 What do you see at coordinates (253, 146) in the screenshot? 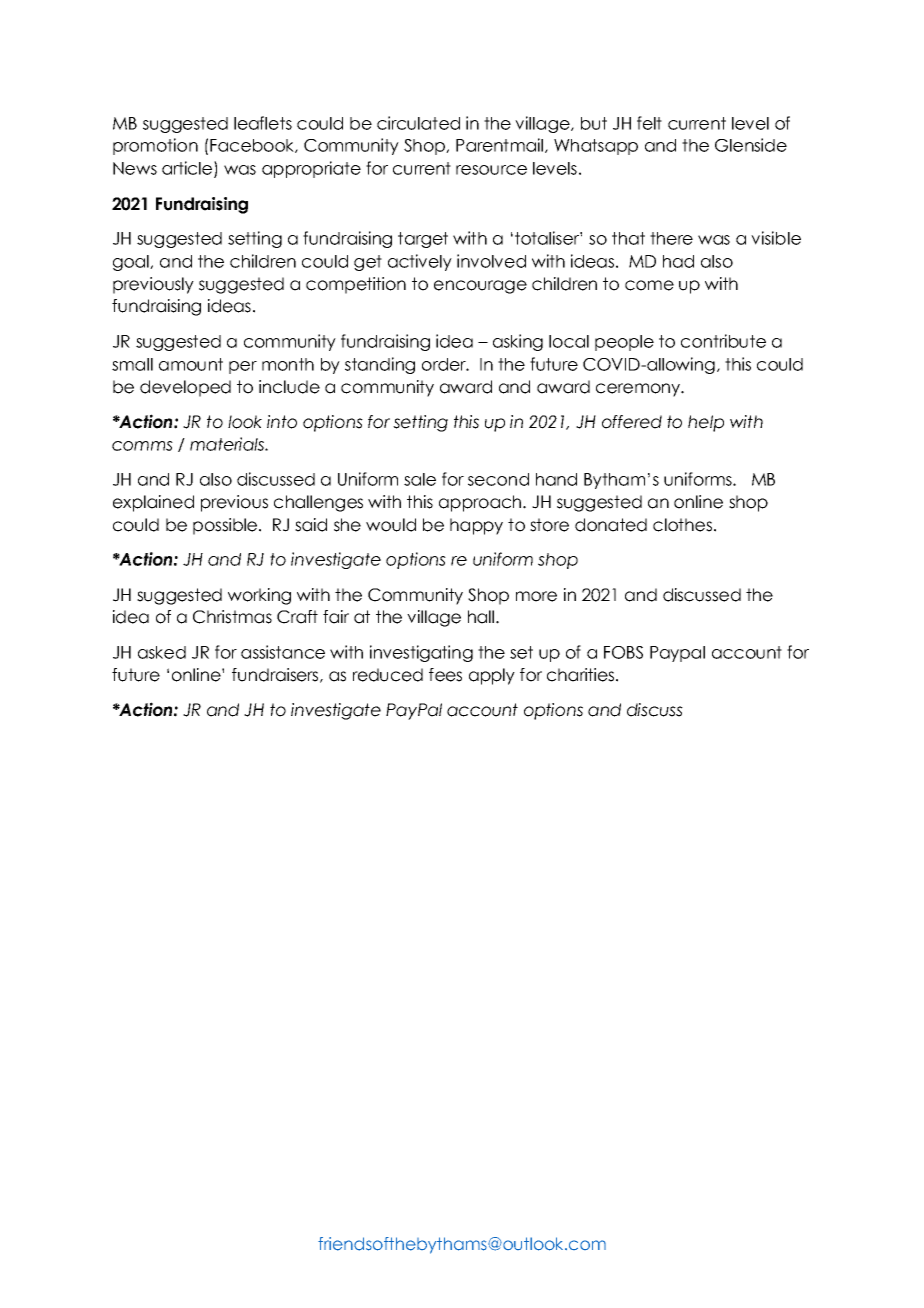
I see `Facebook` at bounding box center [253, 146].
